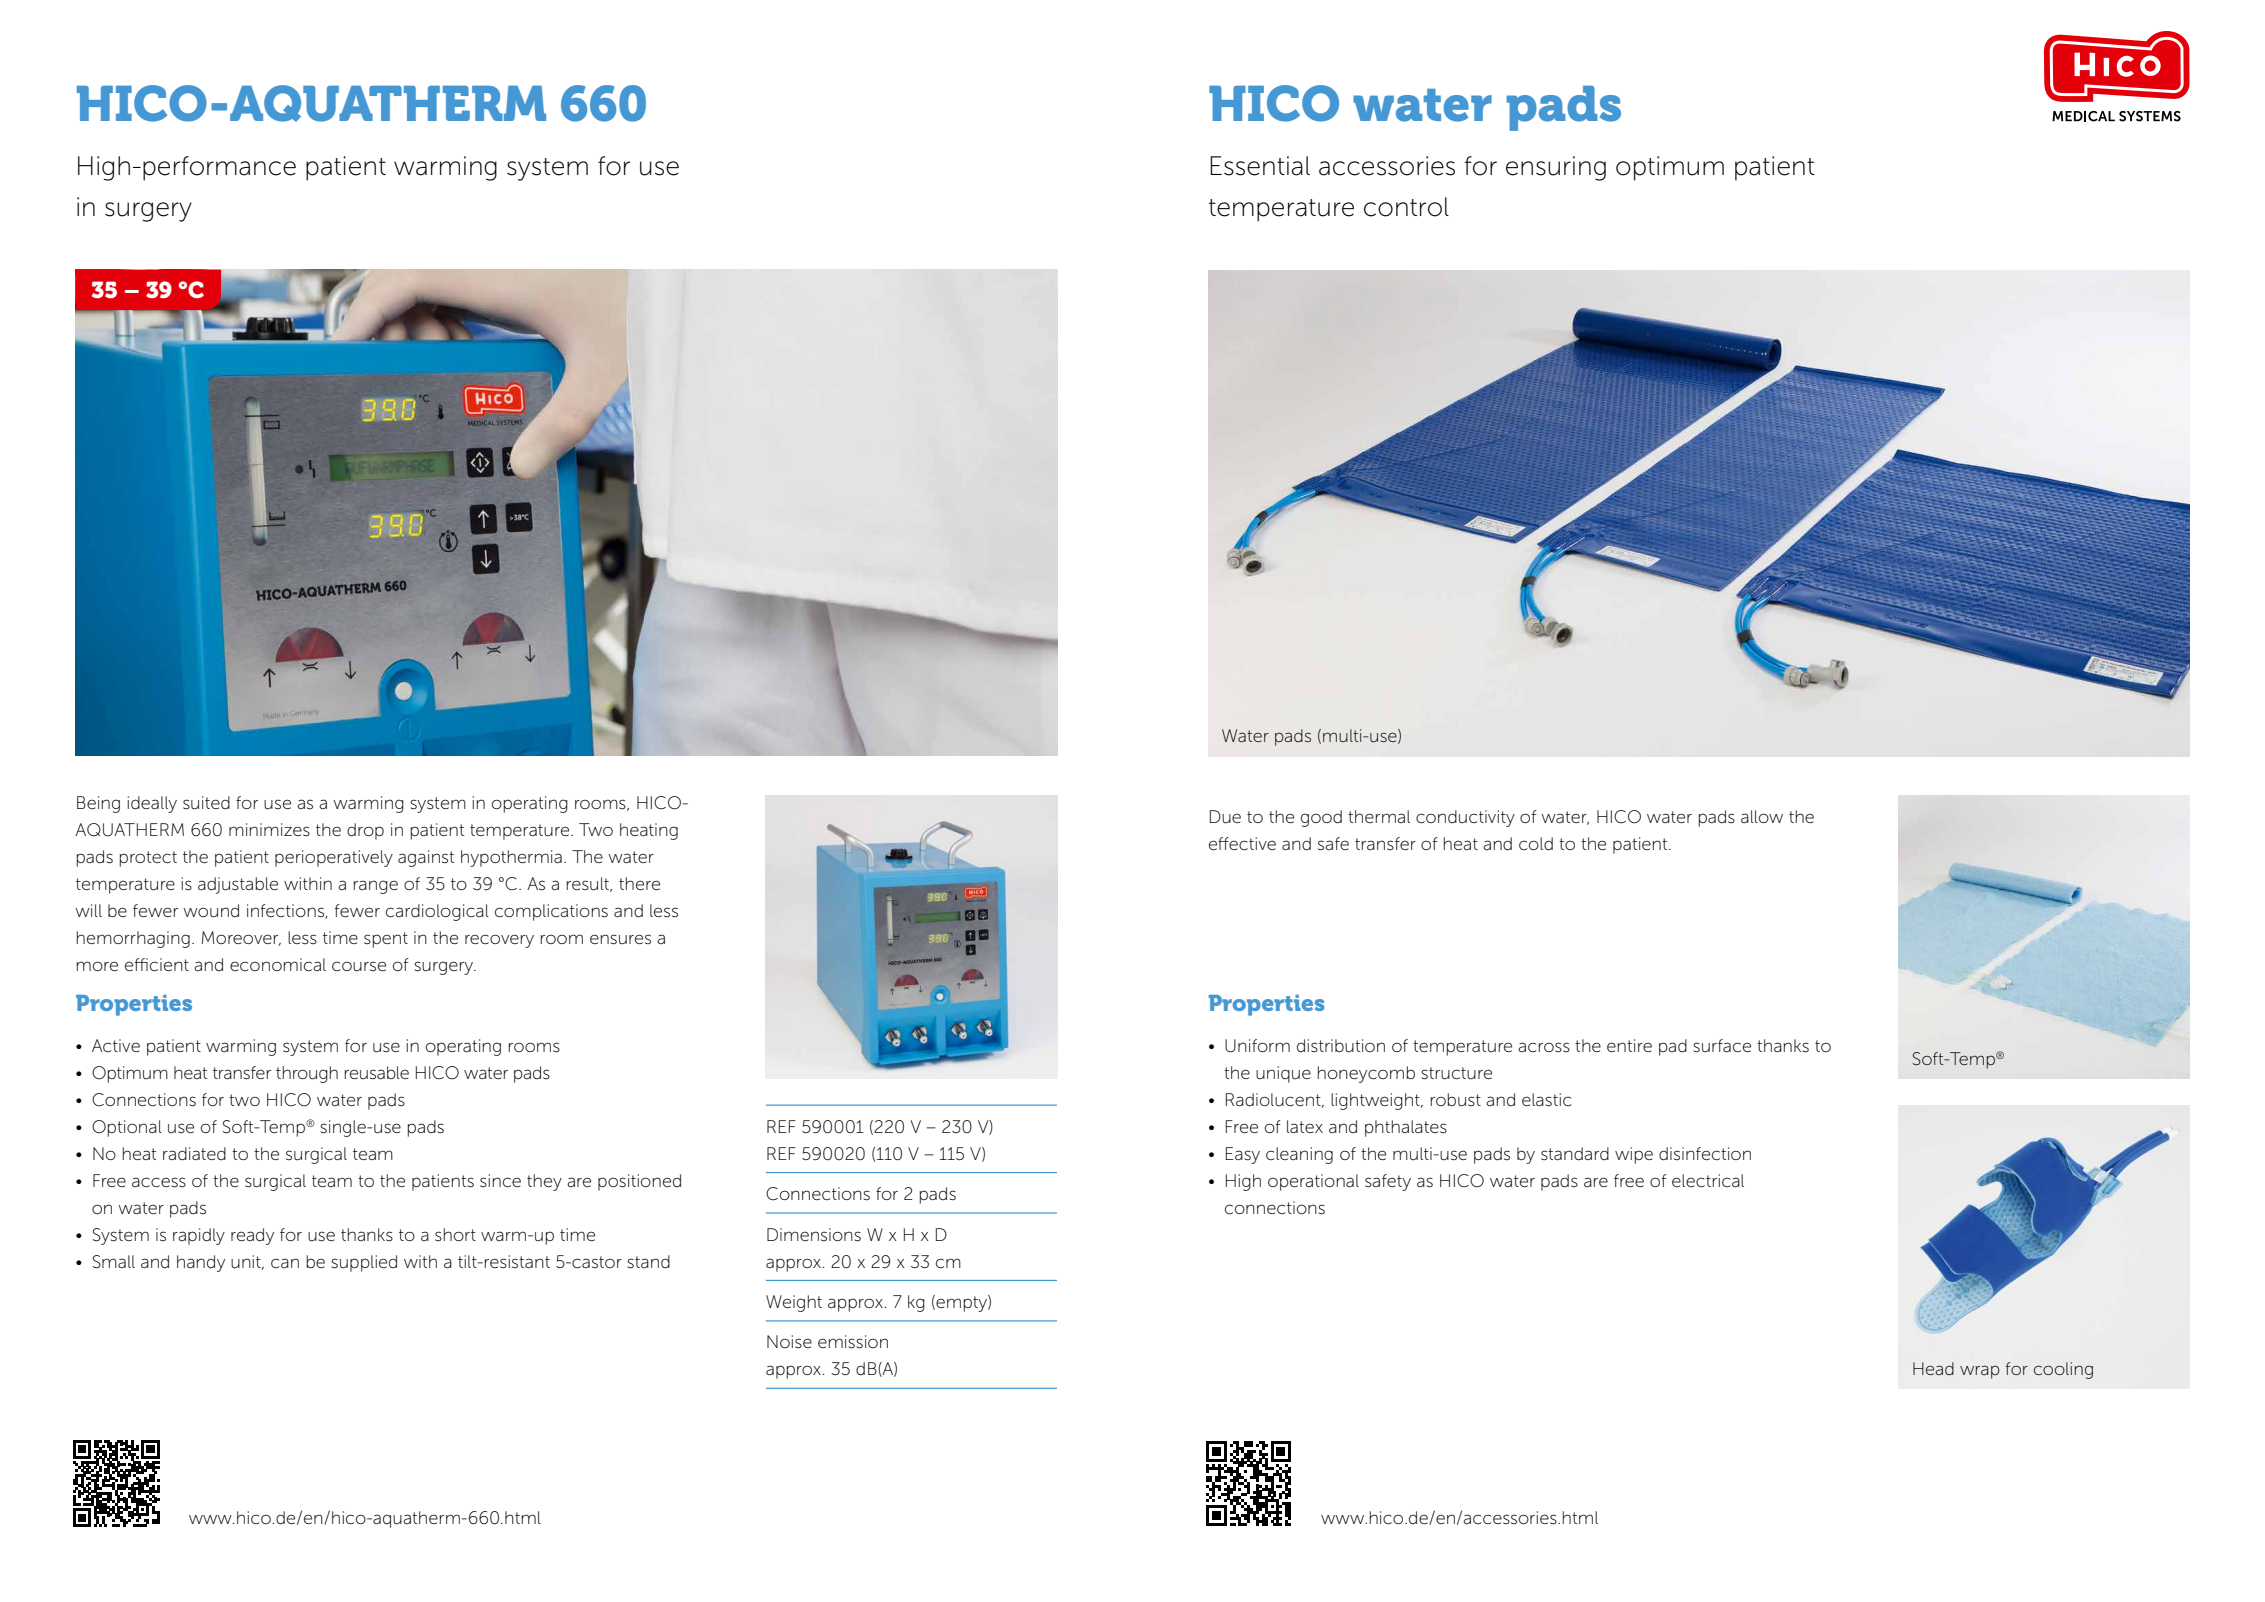 This screenshot has width=2265, height=1602. Describe the element at coordinates (1257, 1046) in the screenshot. I see `Uniform` at that location.
